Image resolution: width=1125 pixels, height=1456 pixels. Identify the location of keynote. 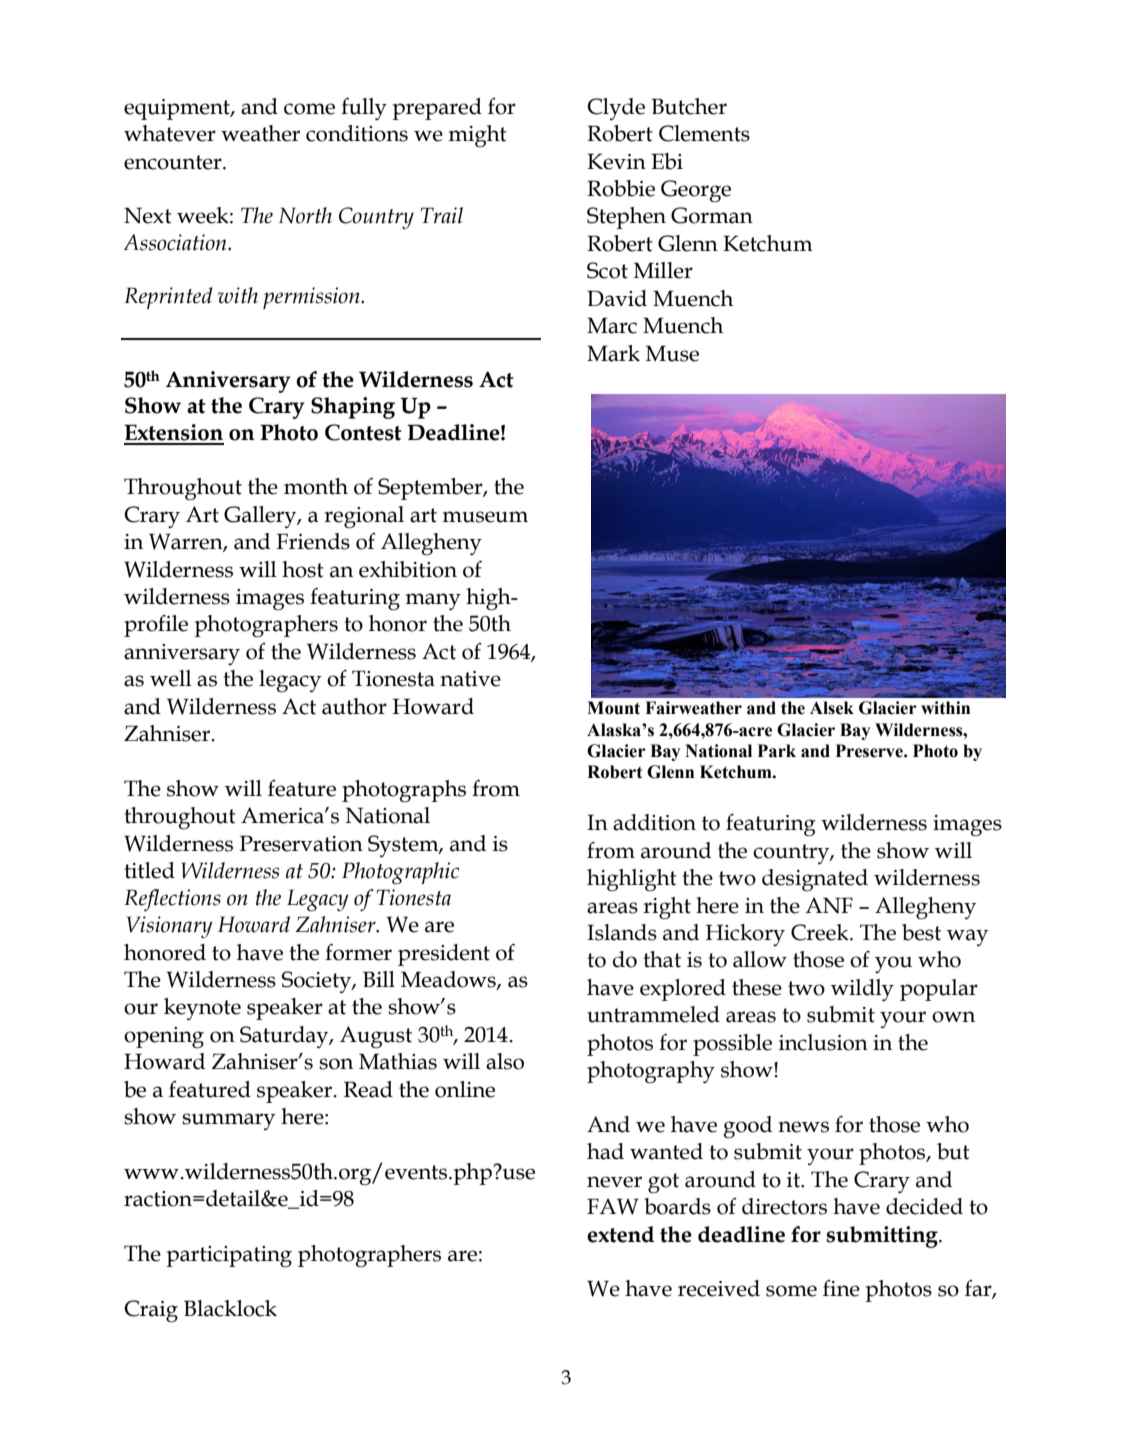
(202, 1009).
